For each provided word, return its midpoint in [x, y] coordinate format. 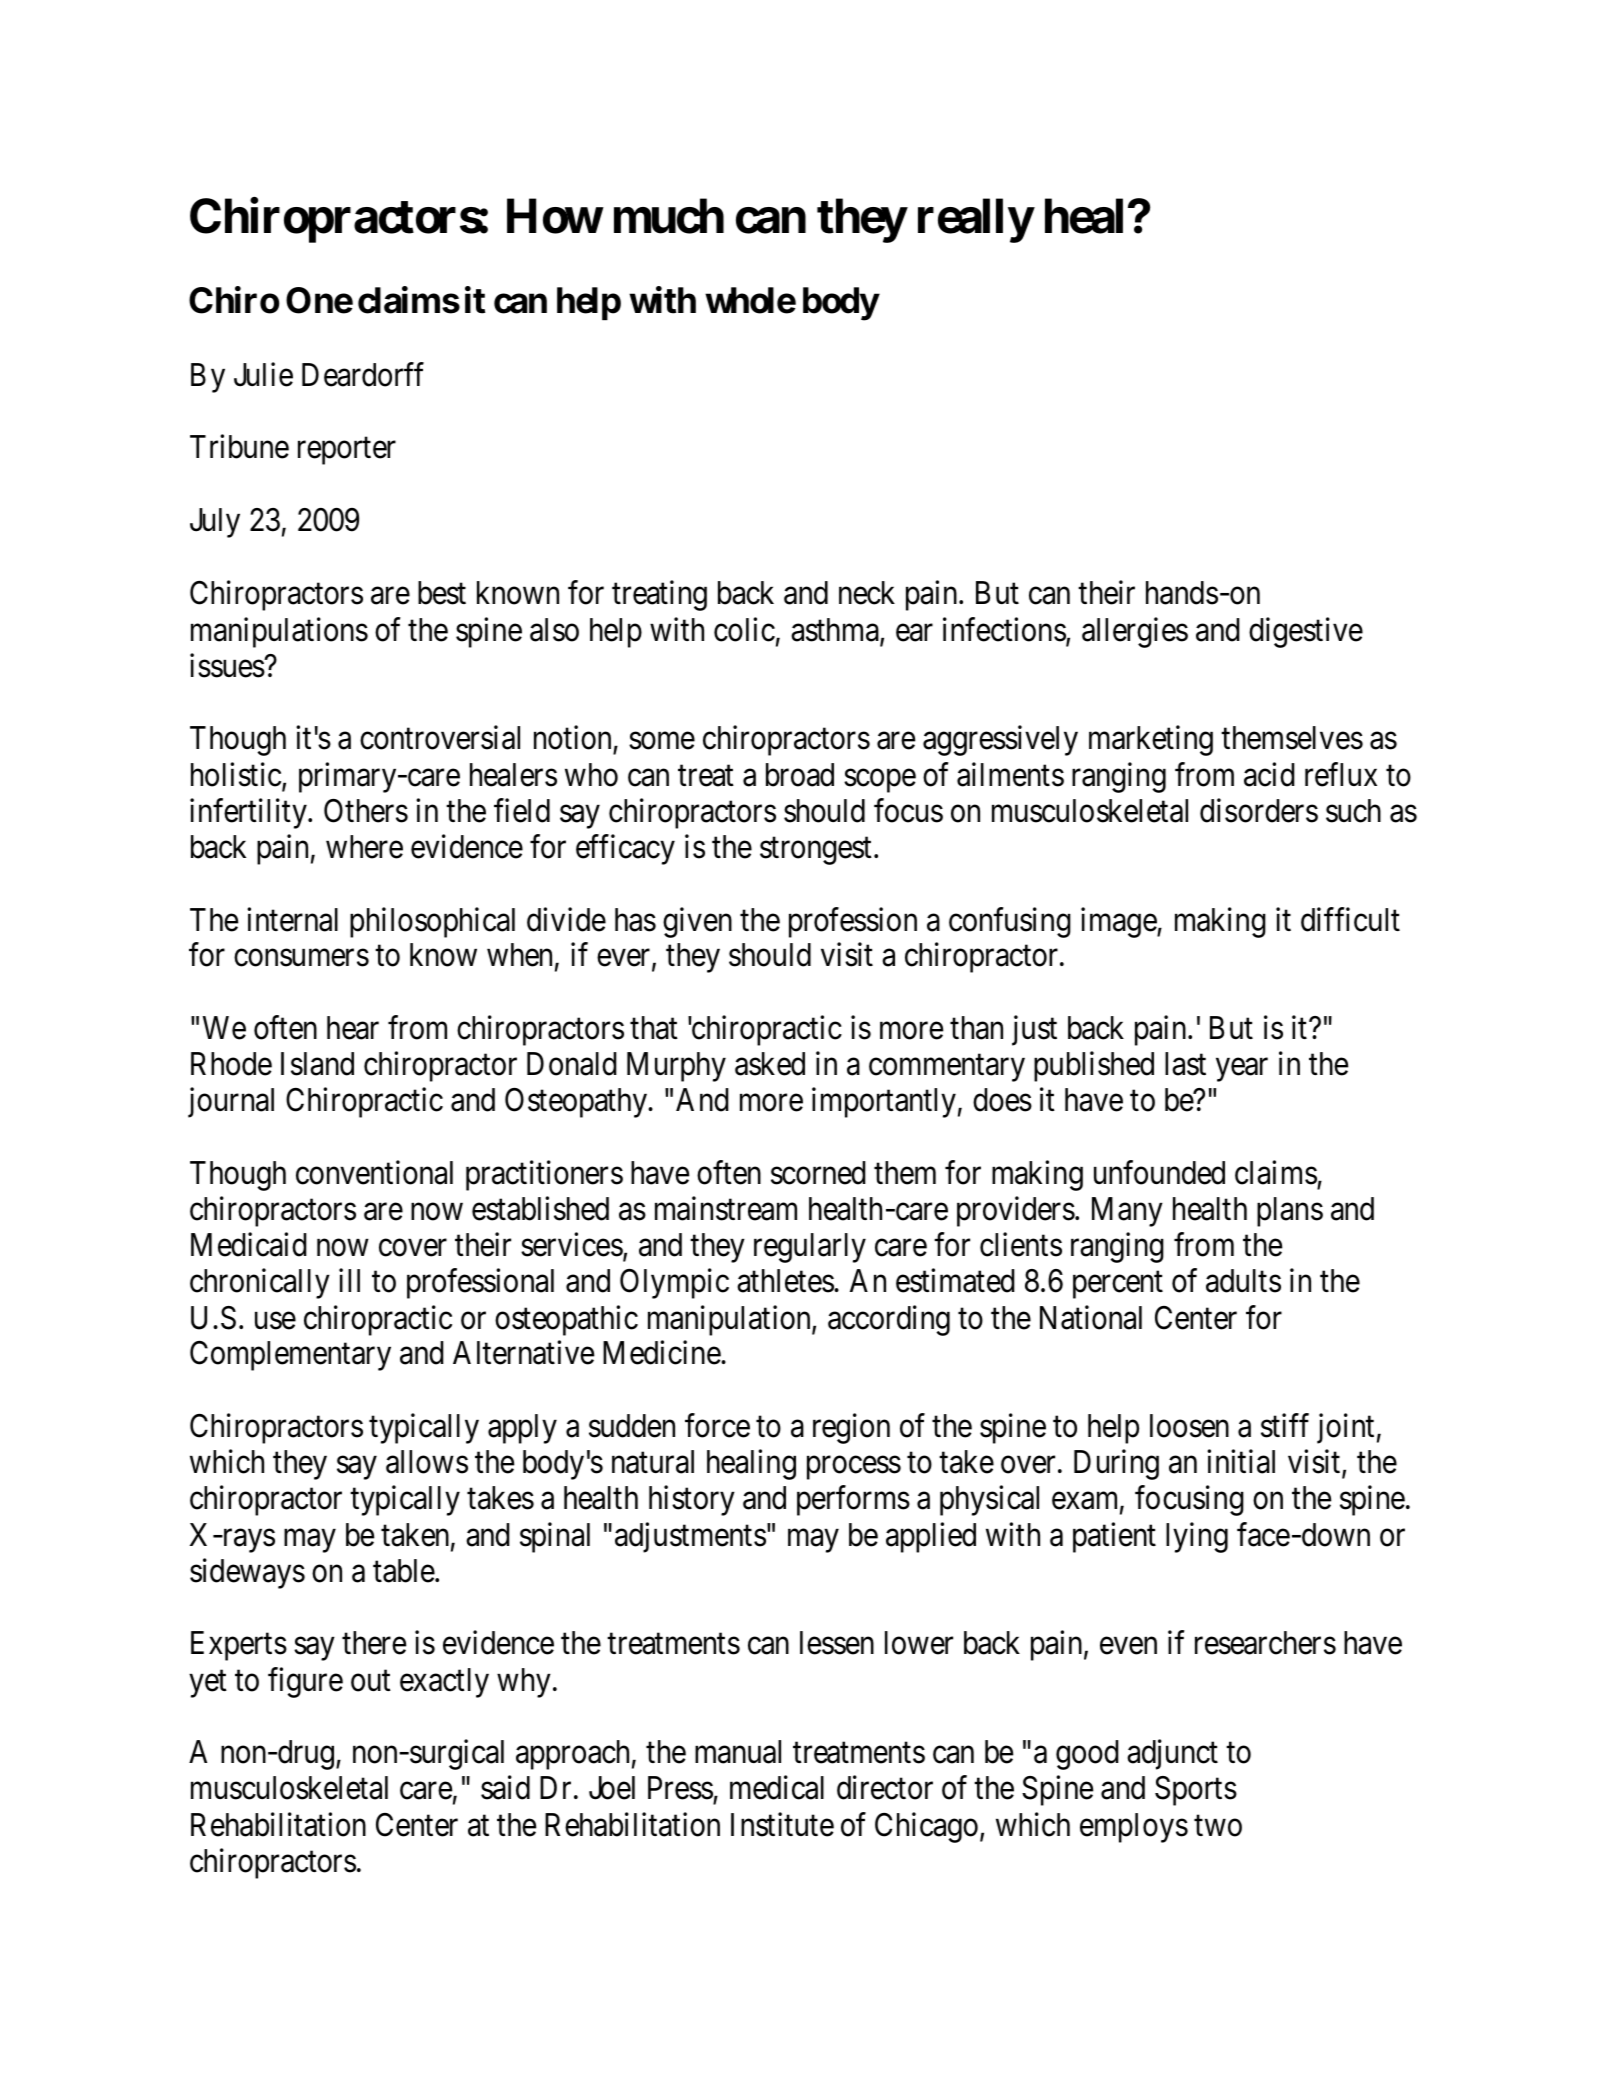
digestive [1306, 632]
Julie [263, 374]
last [1185, 1064]
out [371, 1681]
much [669, 216]
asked [770, 1064]
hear [353, 1028]
